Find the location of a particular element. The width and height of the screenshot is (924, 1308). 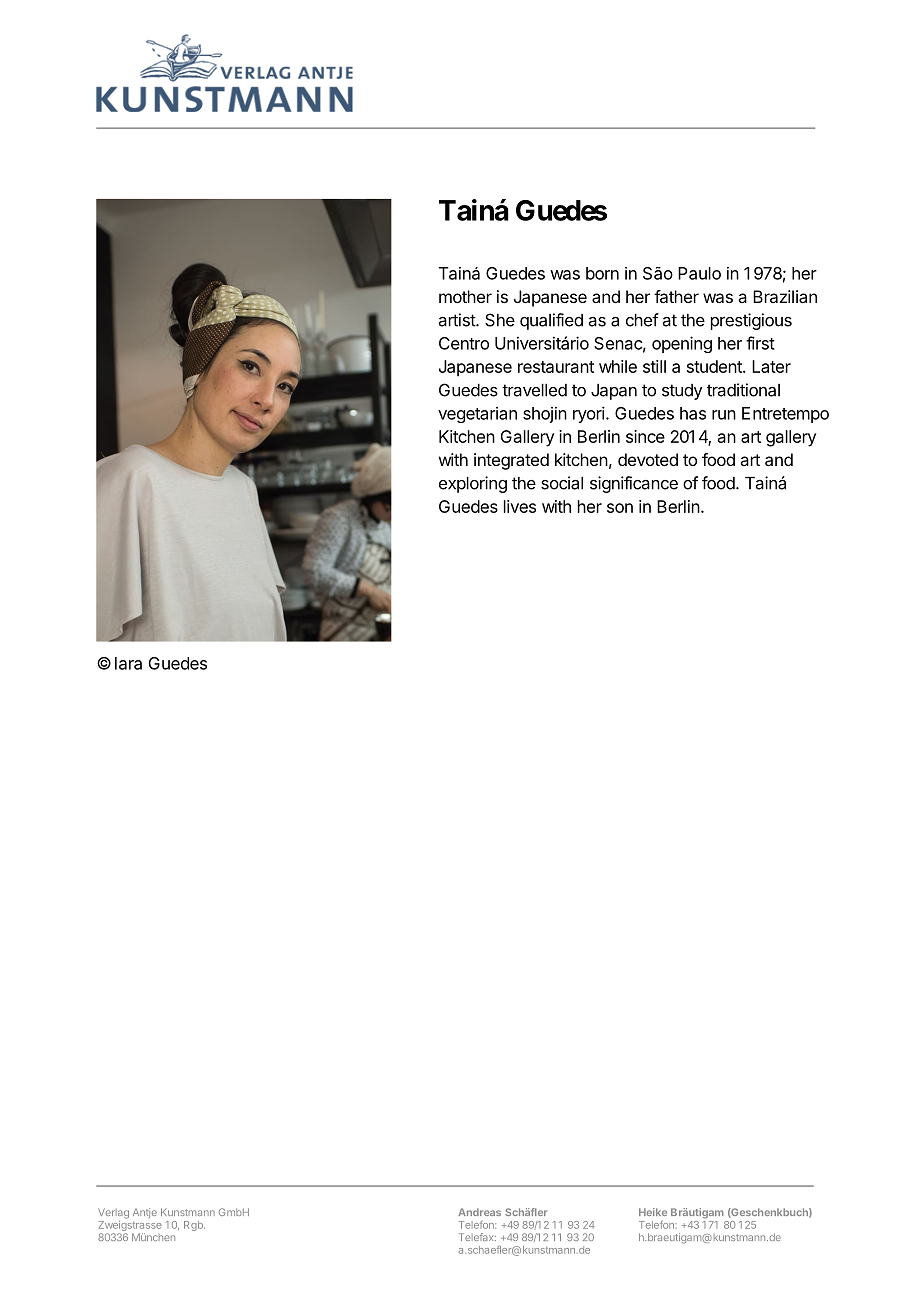

Verlag is located at coordinates (113, 1213).
